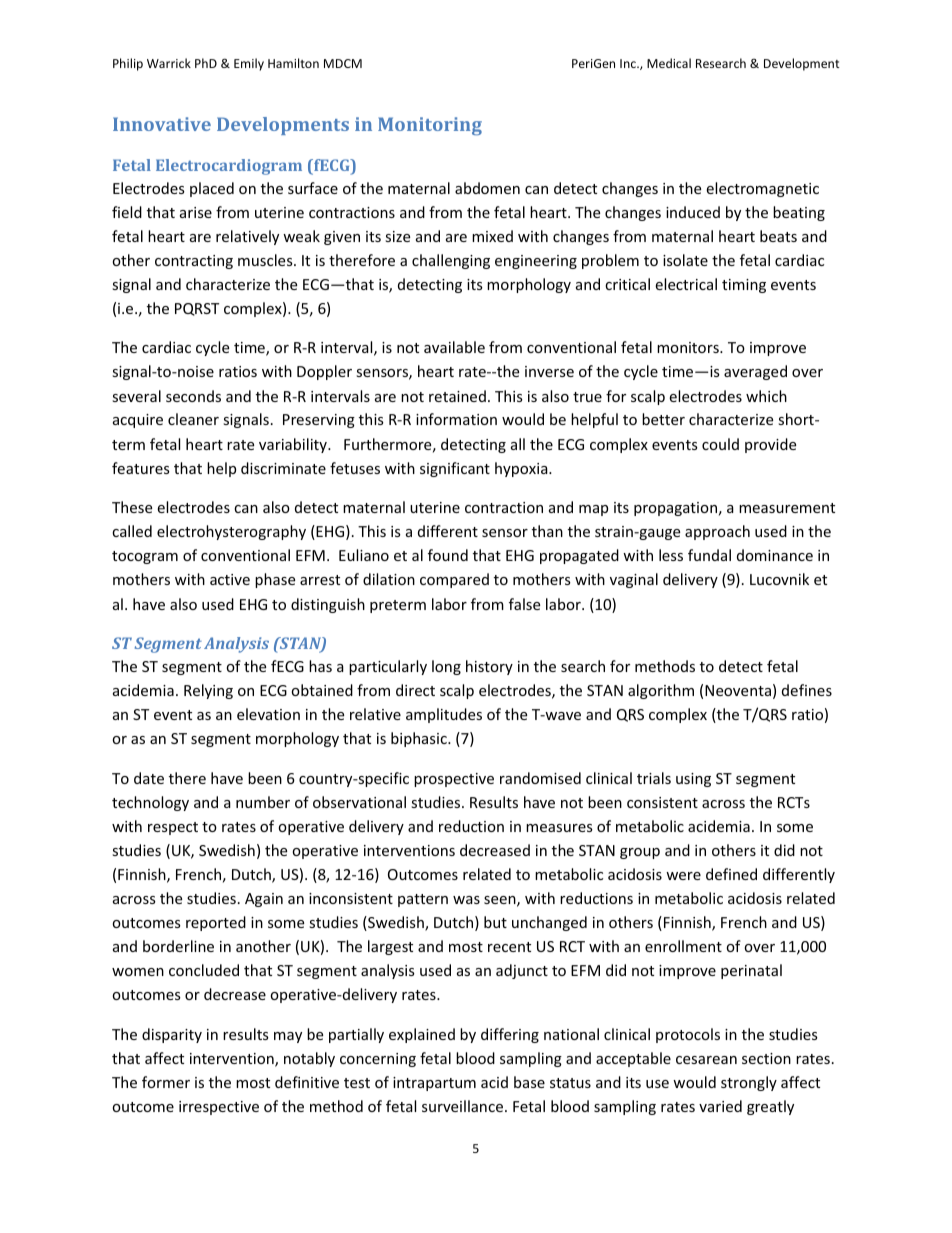 The width and height of the screenshot is (952, 1233). What do you see at coordinates (193, 419) in the screenshot?
I see `cleaner` at bounding box center [193, 419].
